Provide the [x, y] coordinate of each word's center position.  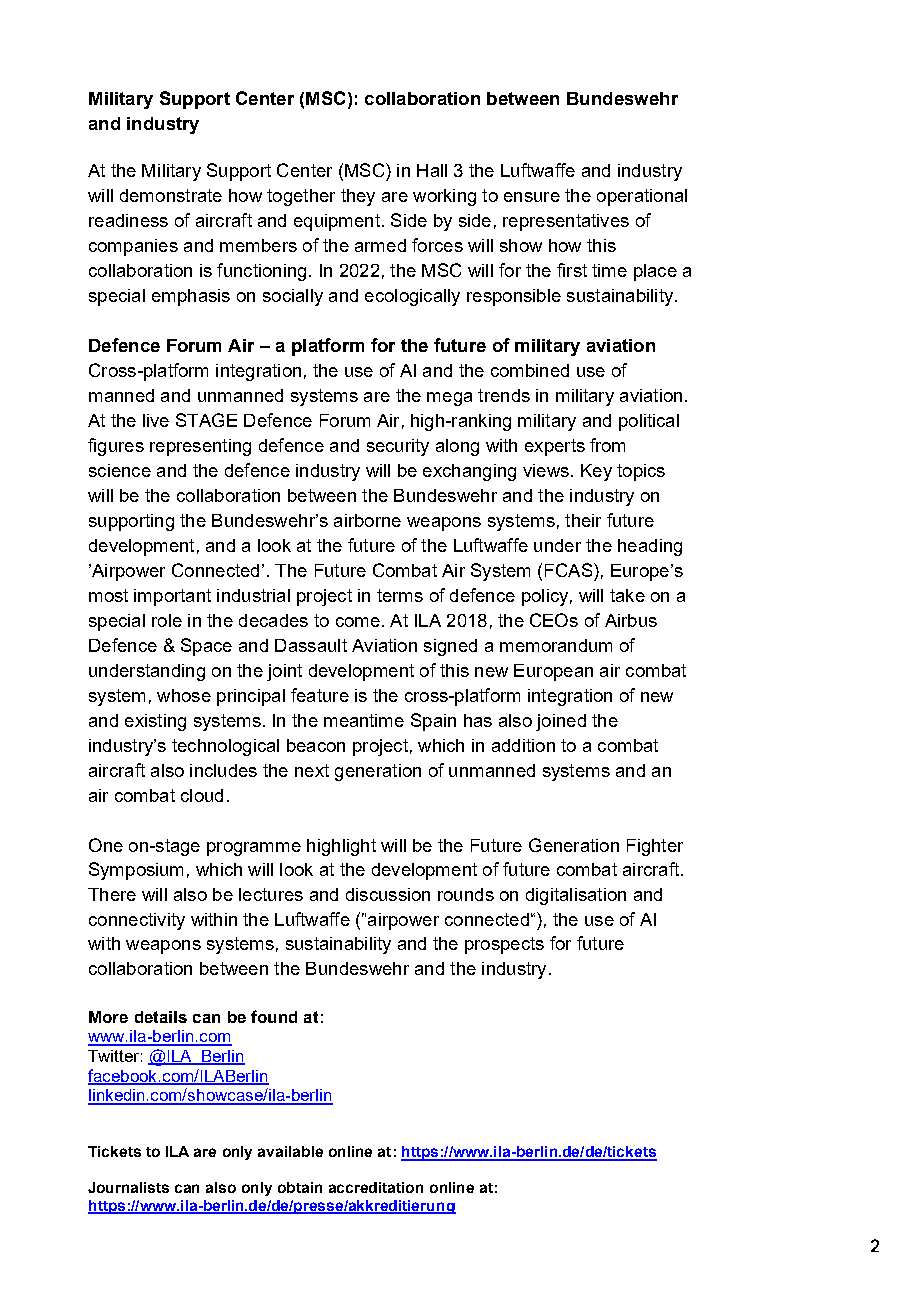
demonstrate [171, 195]
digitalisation [576, 896]
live [156, 420]
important [172, 597]
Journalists [128, 1187]
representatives [566, 222]
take [627, 595]
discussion [388, 894]
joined [561, 722]
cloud [202, 795]
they [358, 197]
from [607, 445]
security [398, 447]
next [312, 770]
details [161, 1017]
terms [400, 595]
